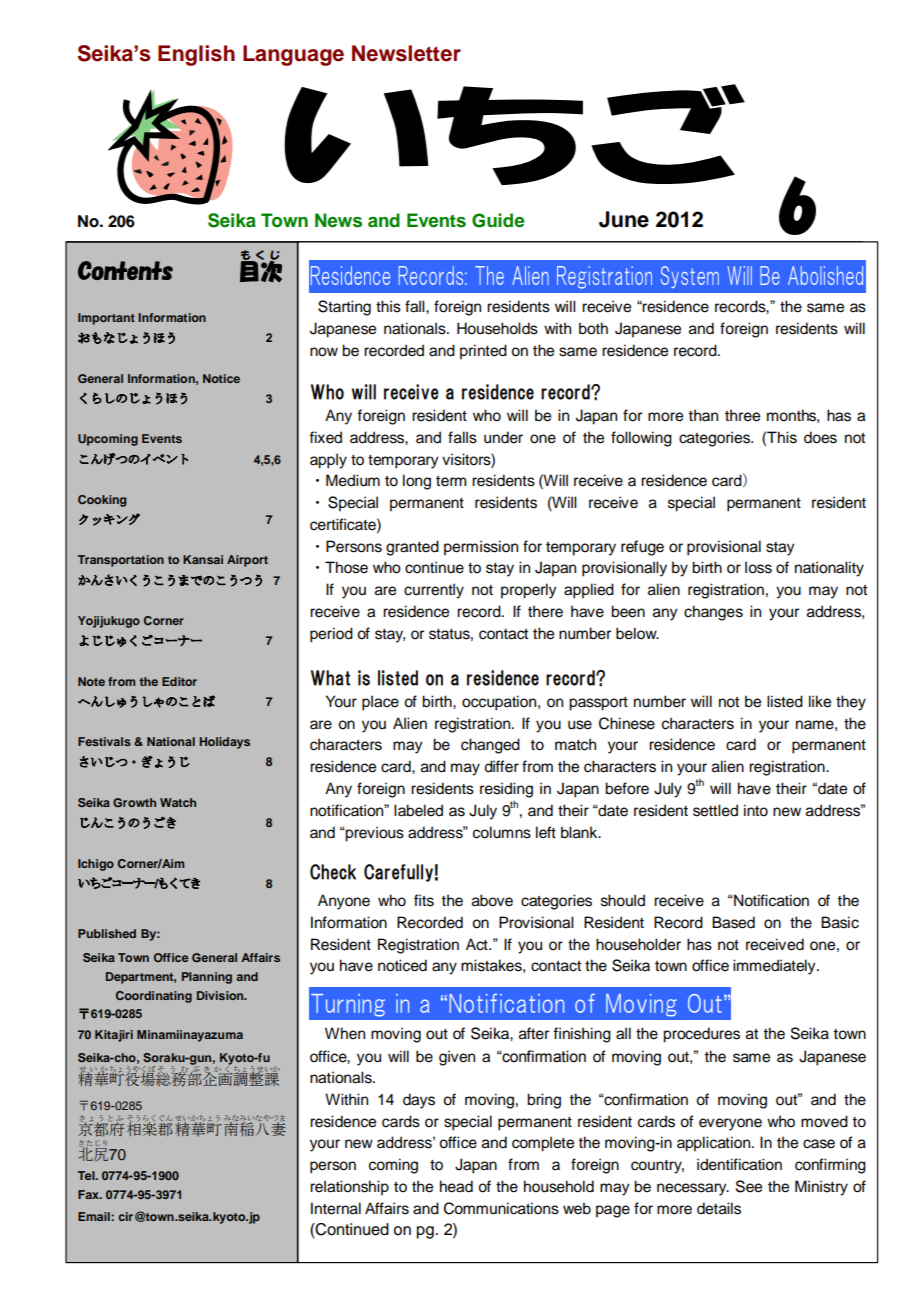  What do you see at coordinates (196, 55) in the screenshot?
I see `English` at bounding box center [196, 55].
